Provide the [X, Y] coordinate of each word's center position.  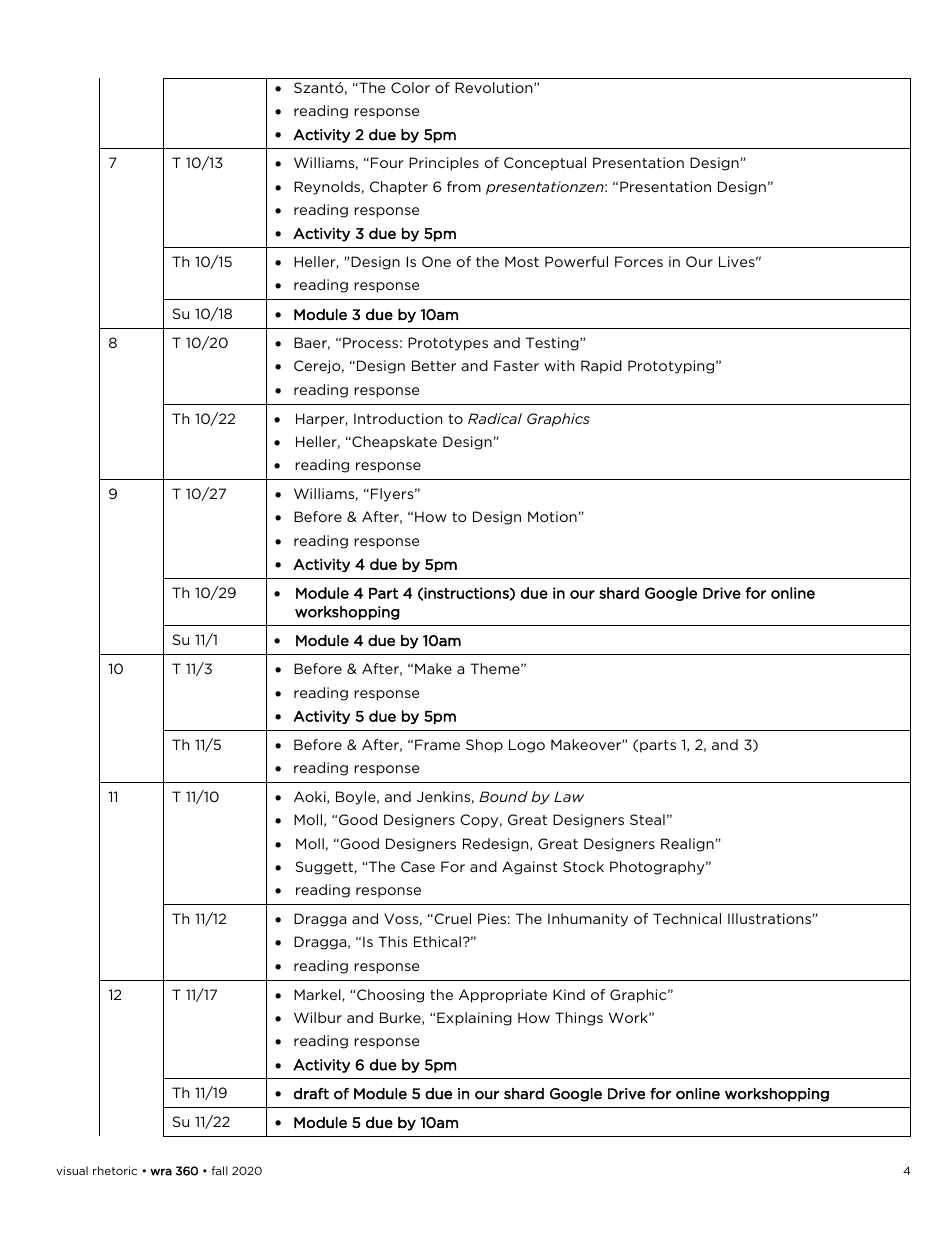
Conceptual [545, 164]
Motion [553, 516]
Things [579, 1019]
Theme [496, 668]
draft [311, 1094]
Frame [437, 744]
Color [410, 87]
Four [387, 162]
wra [161, 1172]
